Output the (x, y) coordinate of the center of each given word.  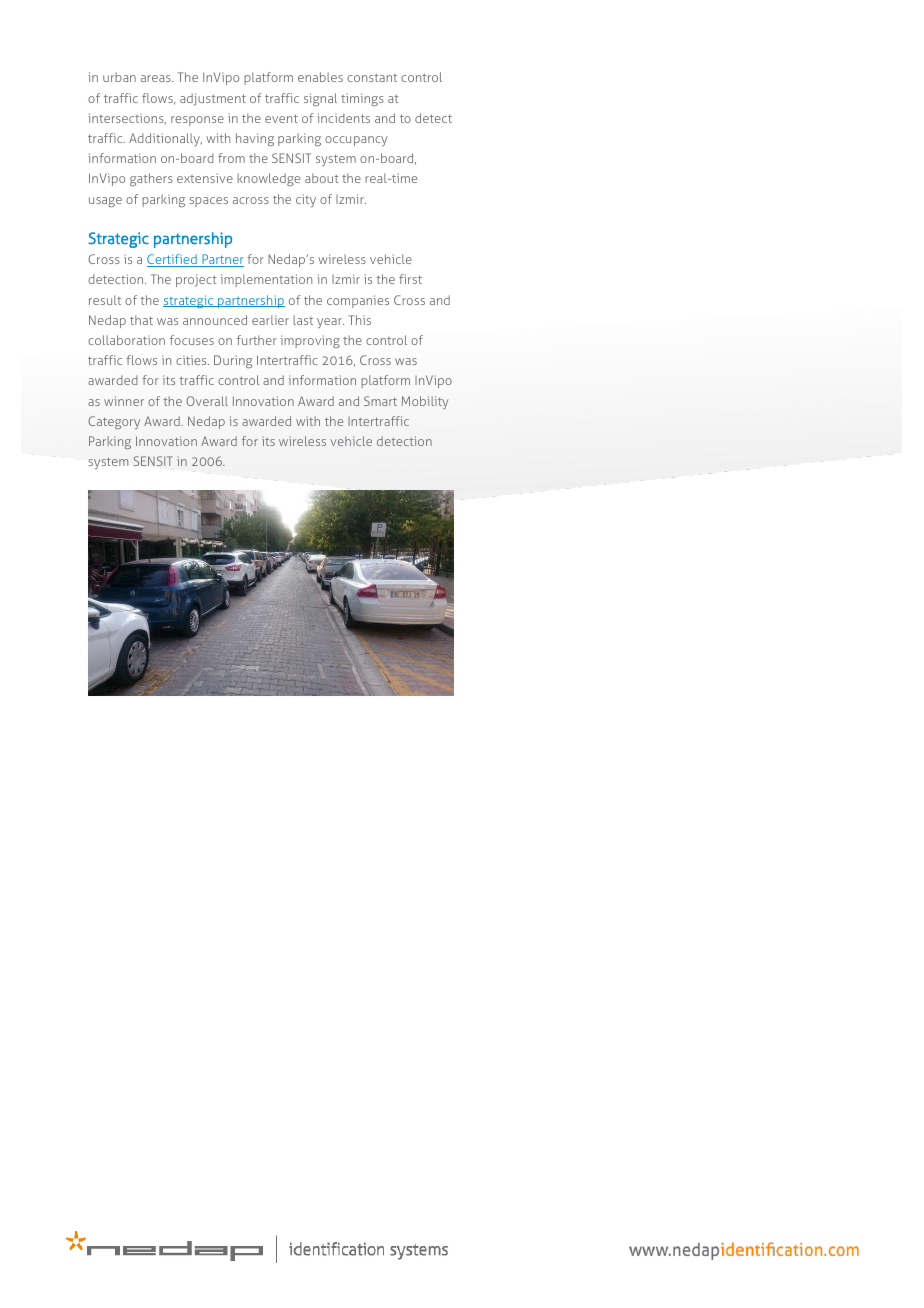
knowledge (268, 179)
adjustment (213, 99)
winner (124, 401)
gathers (151, 179)
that (141, 320)
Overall (207, 401)
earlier (270, 320)
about (322, 178)
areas (157, 78)
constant (372, 77)
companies (358, 301)
